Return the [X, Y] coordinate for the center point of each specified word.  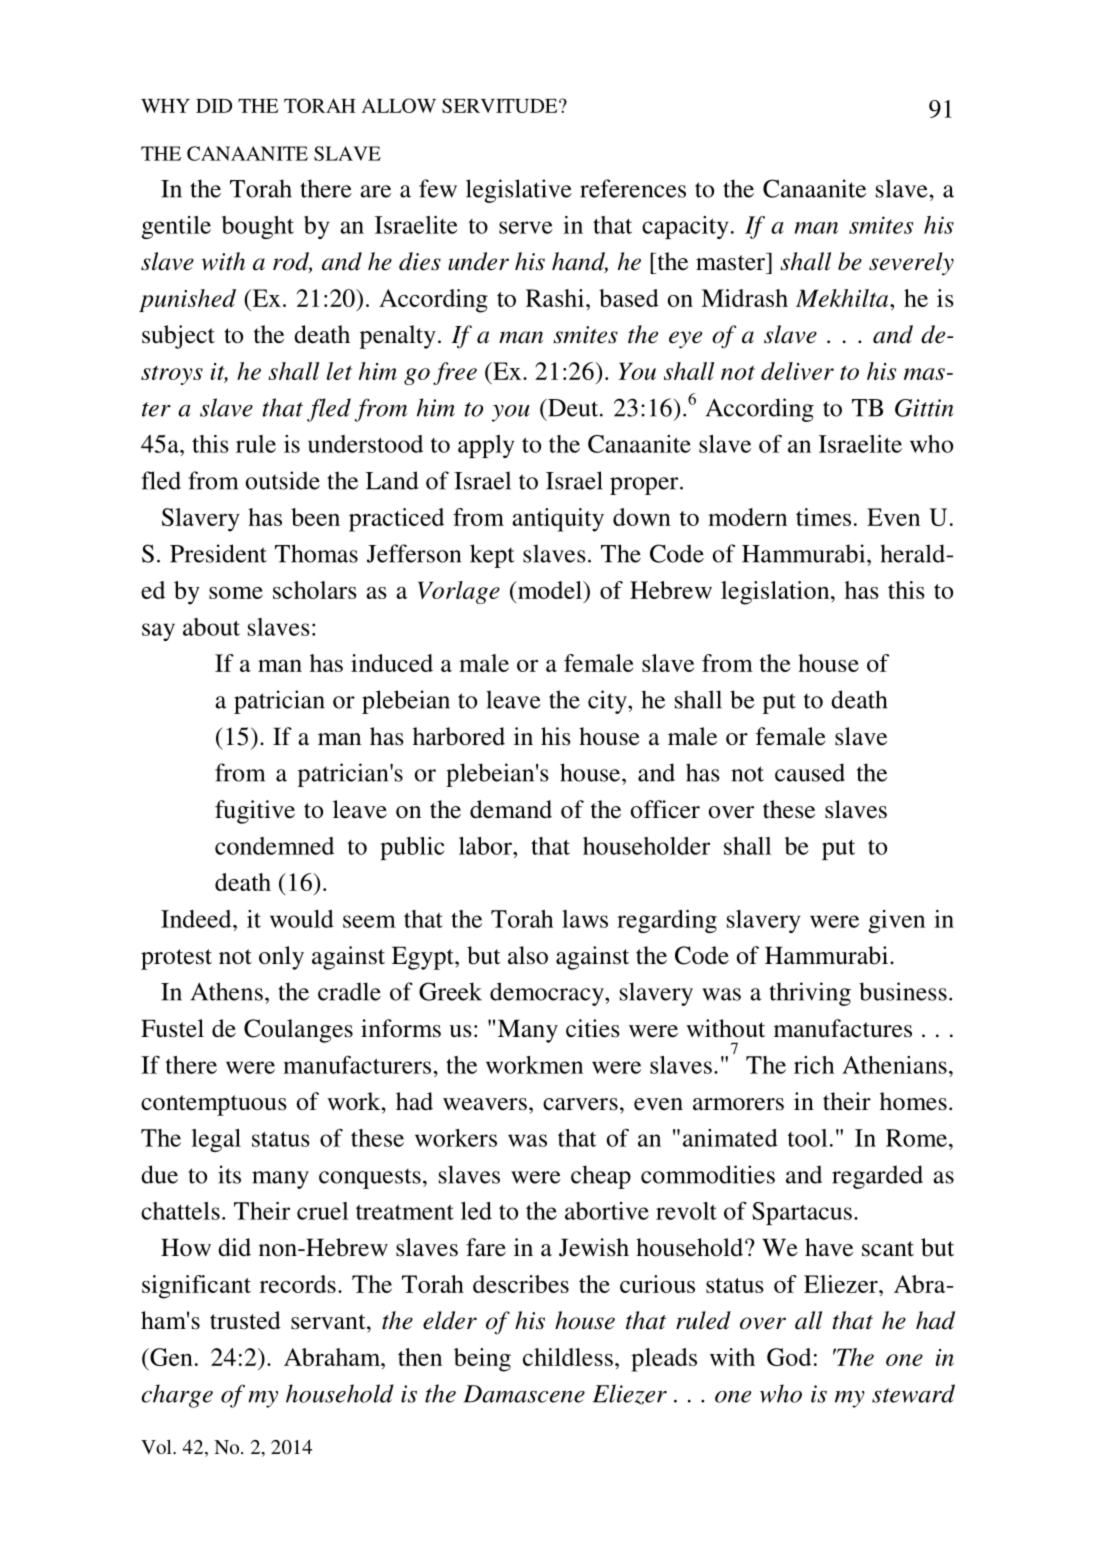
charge [177, 1396]
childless [568, 1357]
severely [911, 264]
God [789, 1357]
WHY [165, 106]
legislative [519, 191]
